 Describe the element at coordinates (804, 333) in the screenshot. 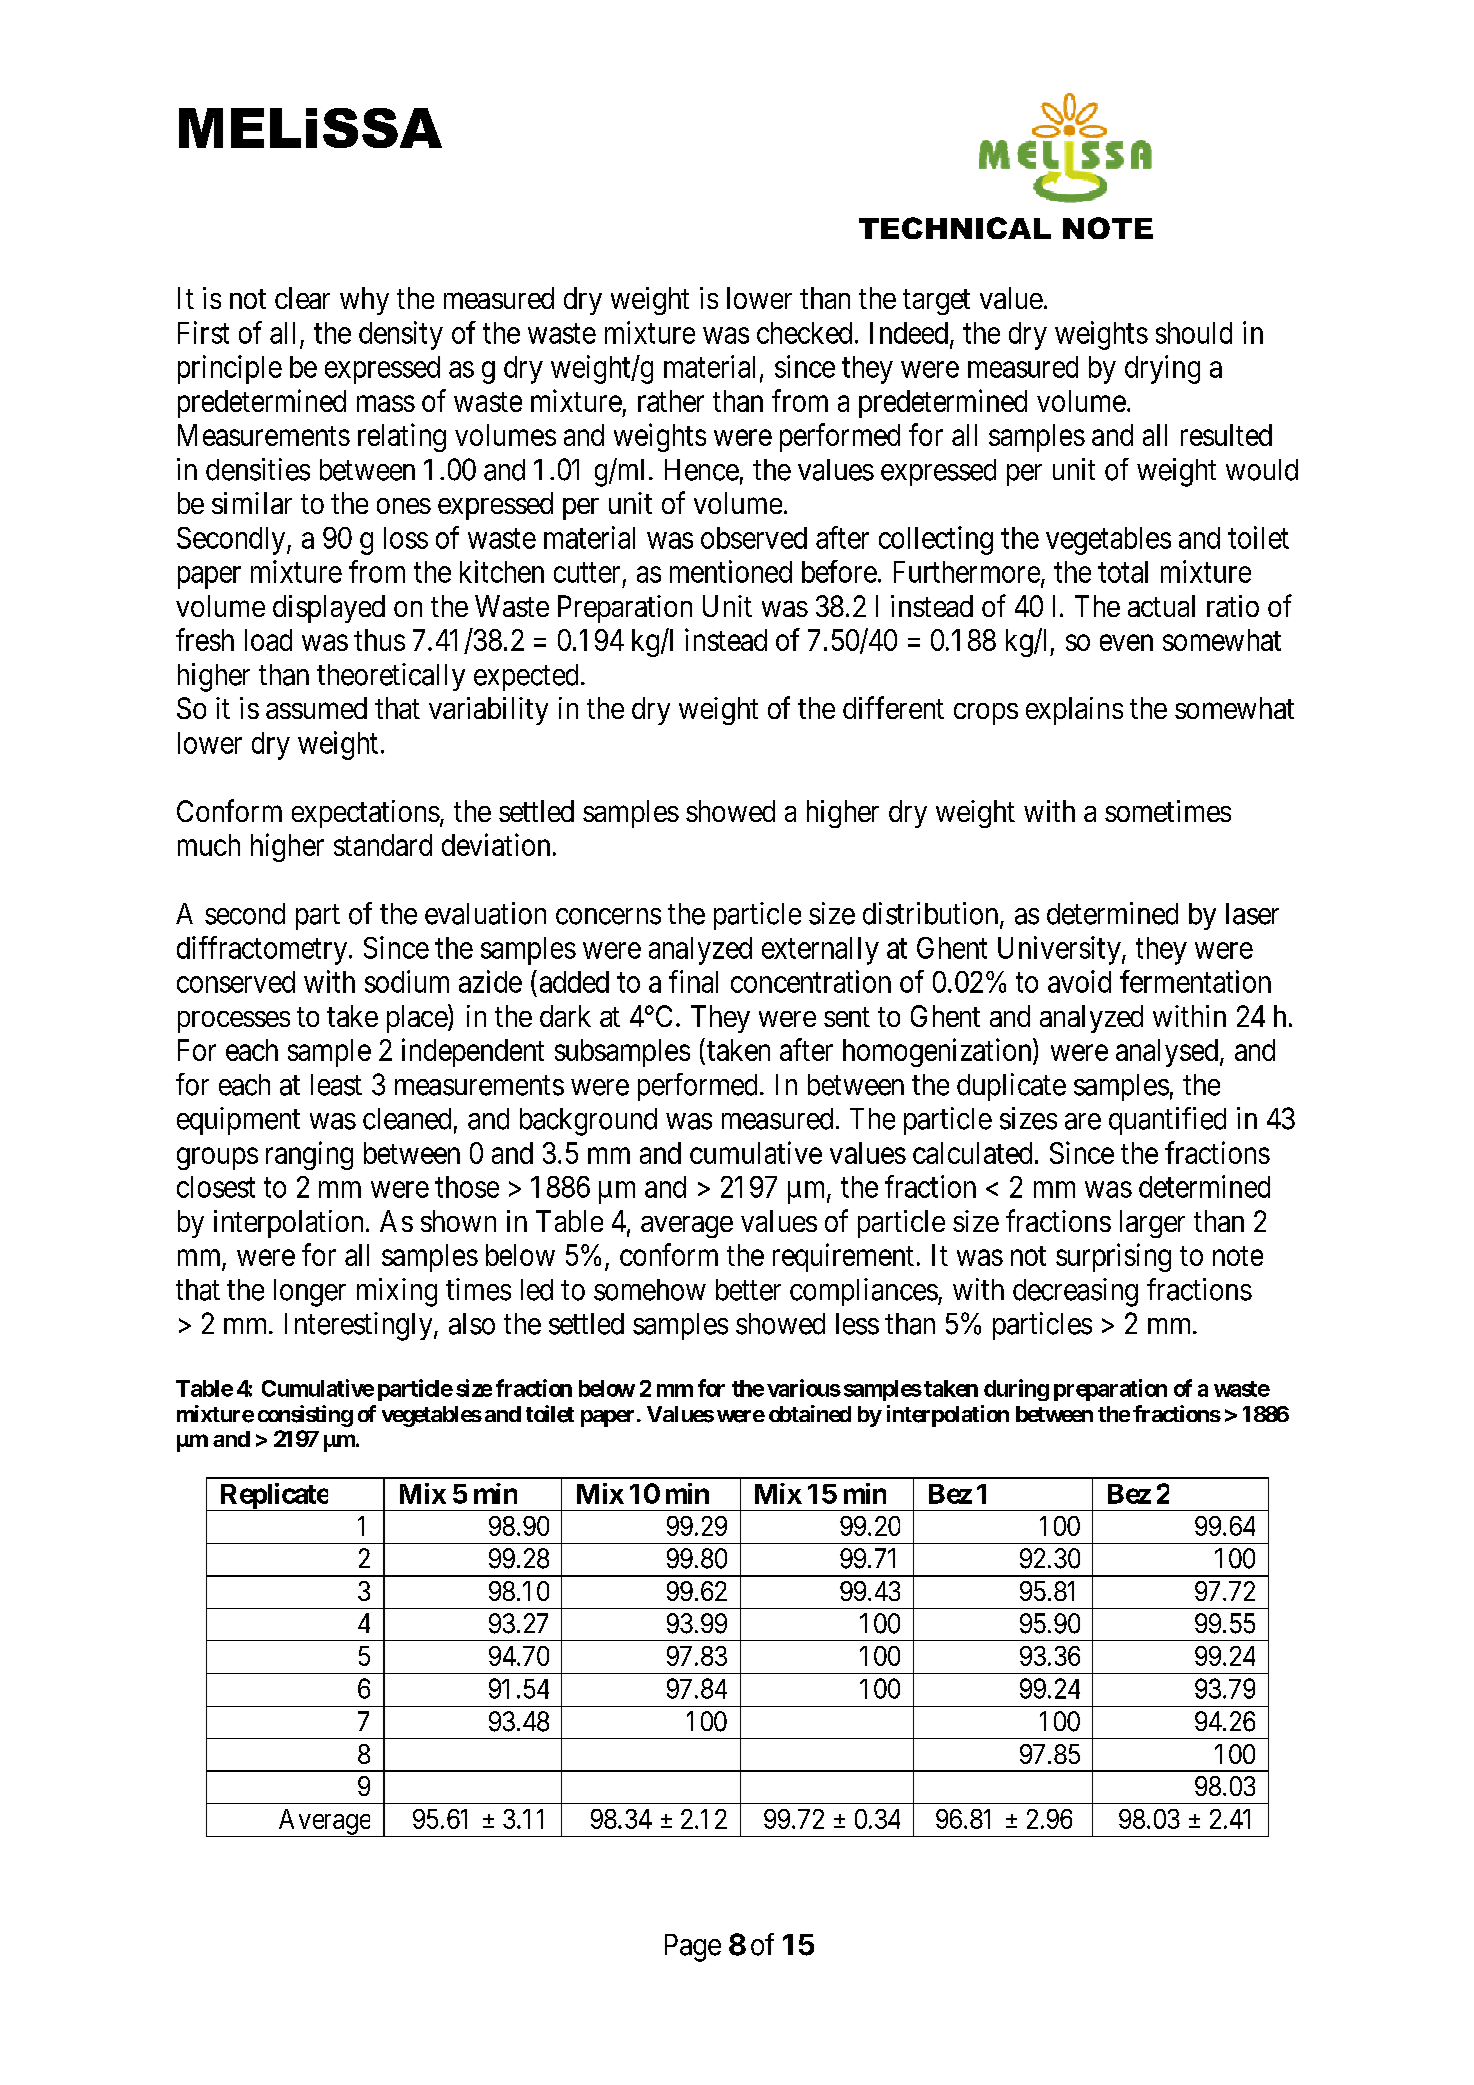

I see `checked` at that location.
